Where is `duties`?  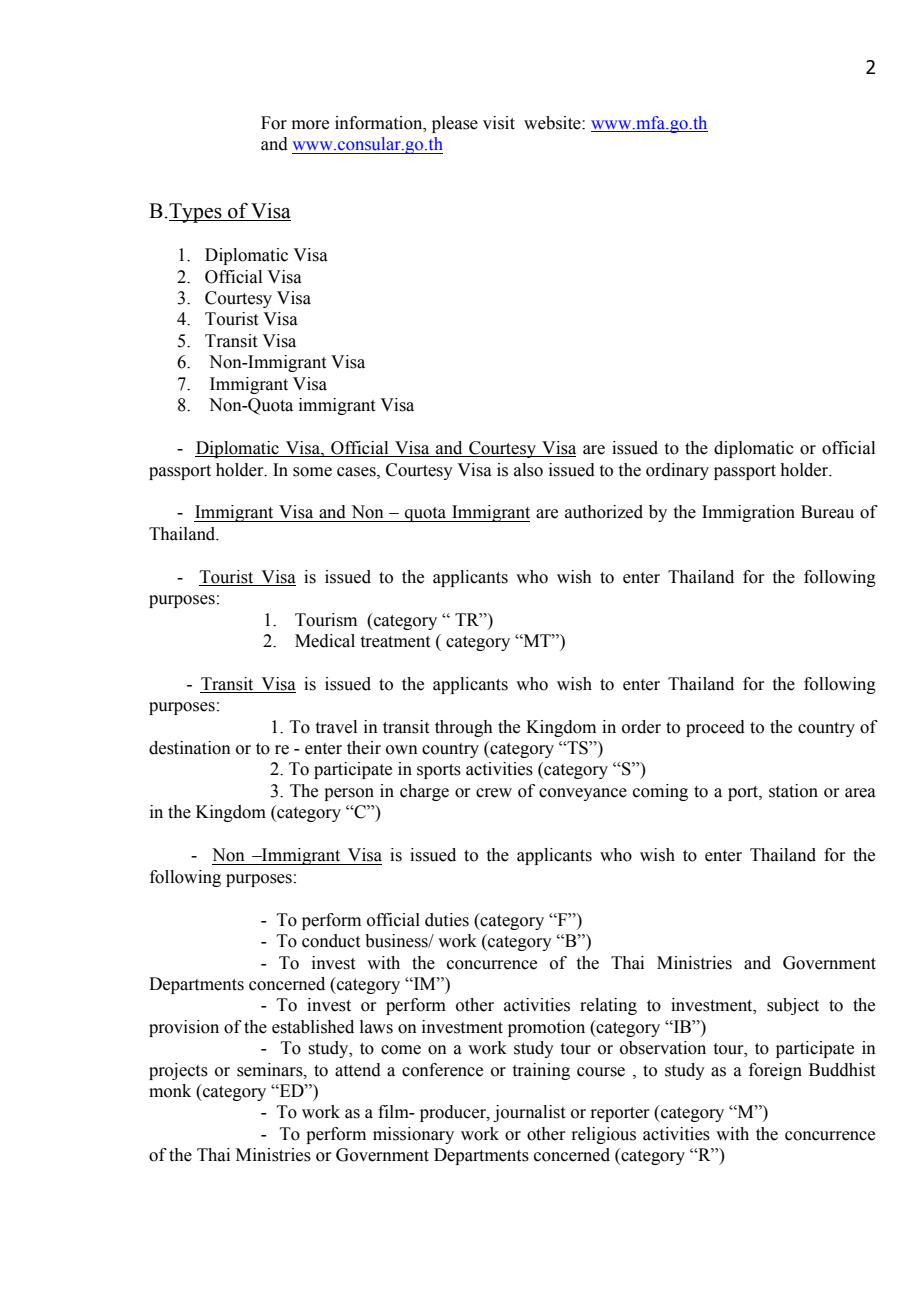 duties is located at coordinates (447, 920).
